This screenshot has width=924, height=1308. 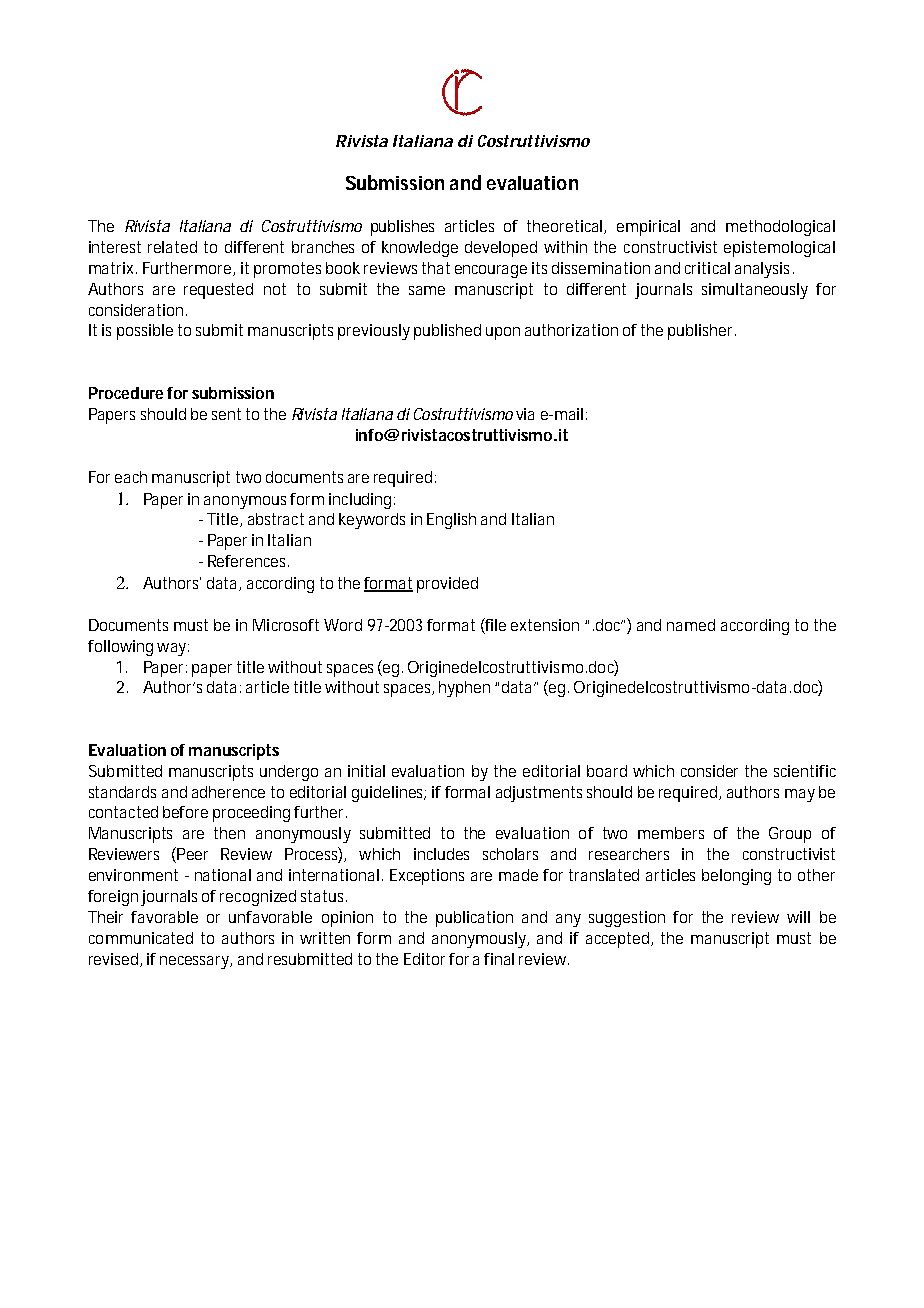 I want to click on scientific, so click(x=805, y=771).
